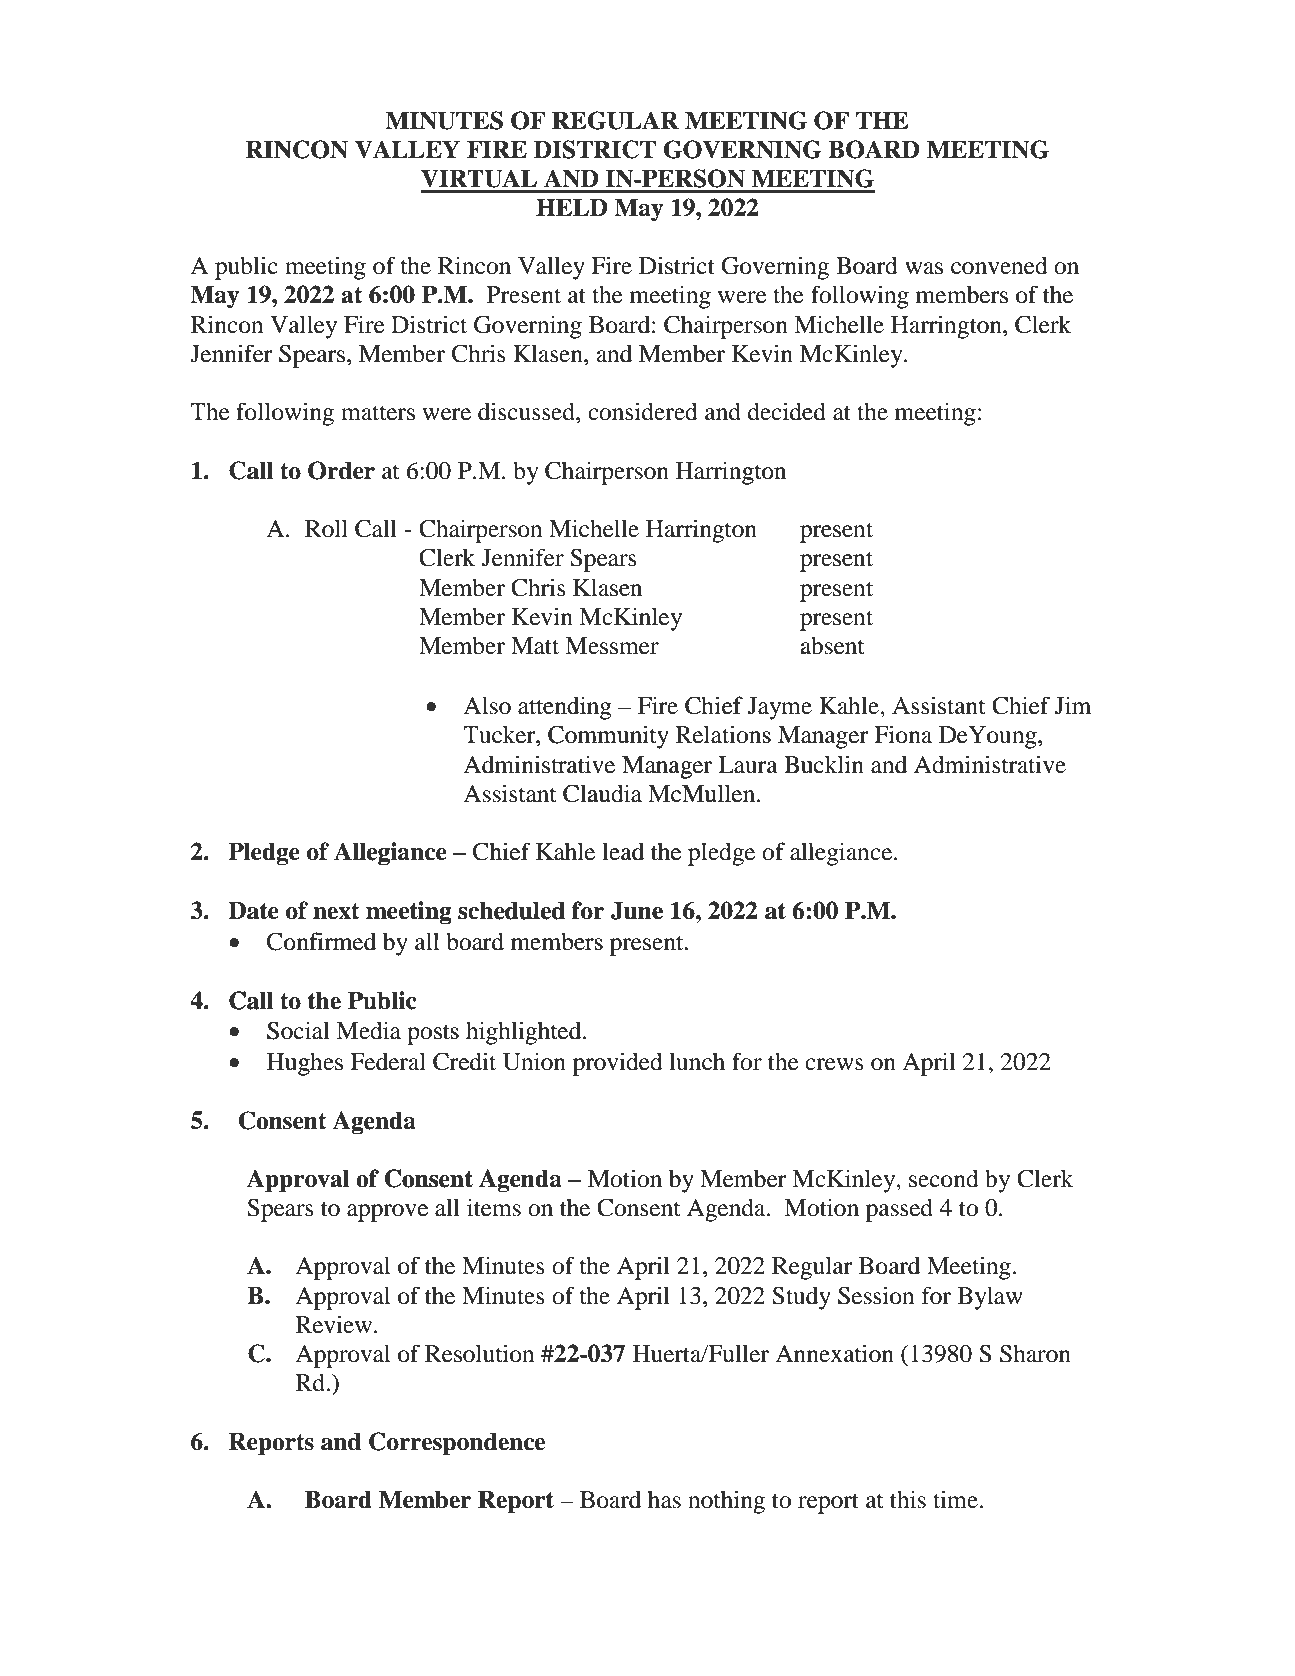  Describe the element at coordinates (643, 411) in the screenshot. I see `considered` at that location.
